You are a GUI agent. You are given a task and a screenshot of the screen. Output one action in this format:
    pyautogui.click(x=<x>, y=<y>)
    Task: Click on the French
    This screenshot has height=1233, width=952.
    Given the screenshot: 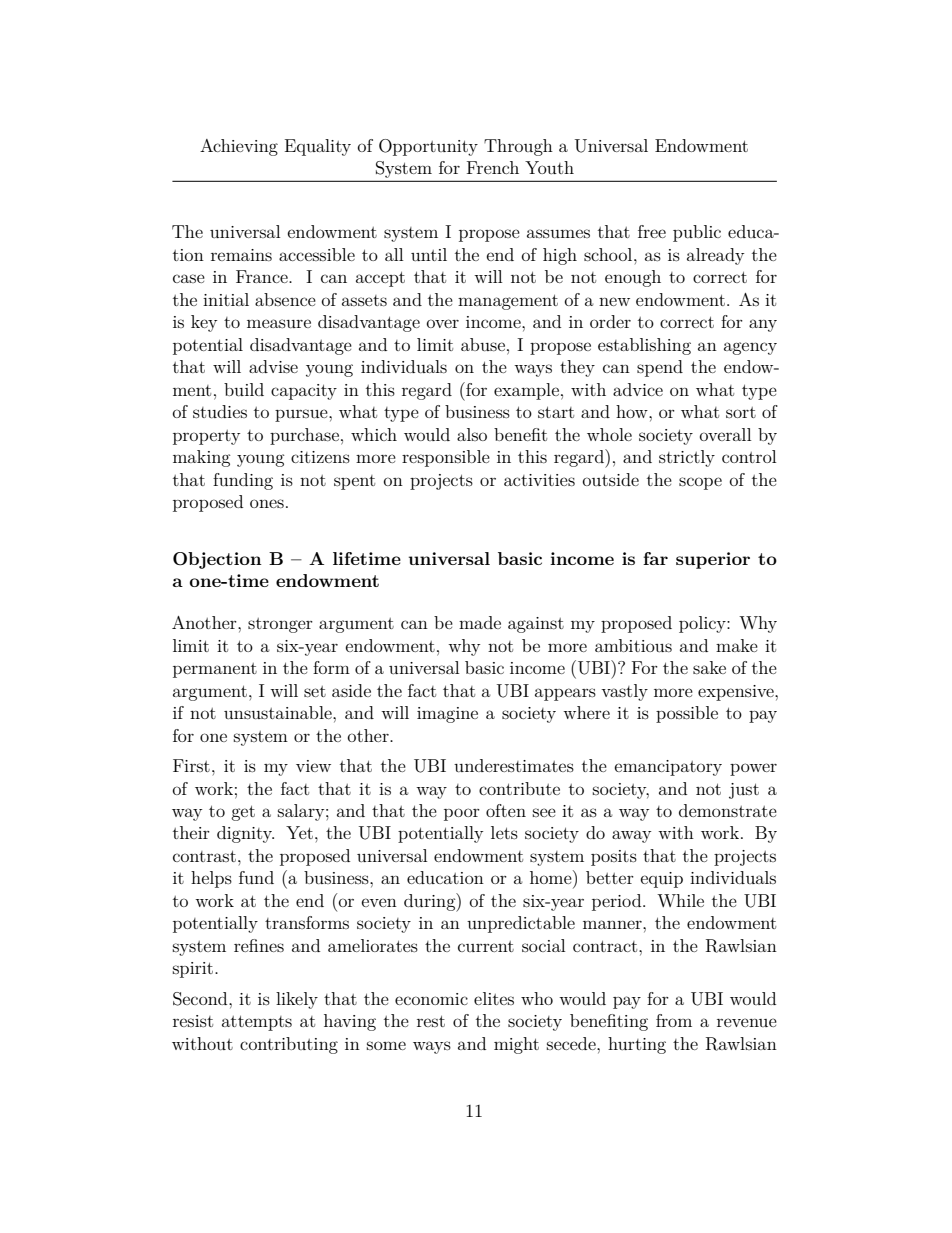 What is the action you would take?
    pyautogui.click(x=493, y=167)
